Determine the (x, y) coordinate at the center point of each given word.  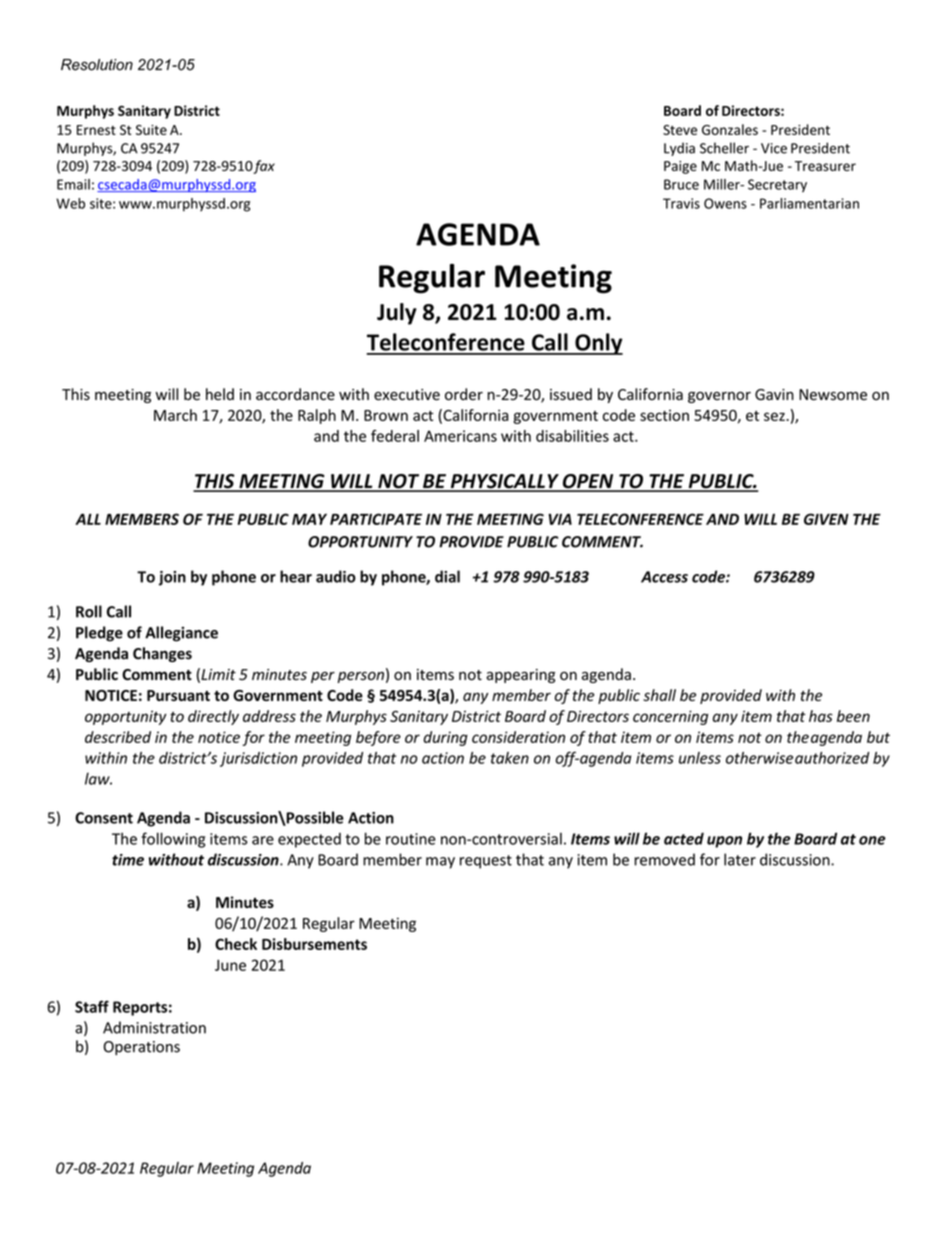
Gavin (774, 394)
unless (700, 758)
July (397, 314)
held (220, 394)
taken (510, 758)
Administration (154, 1027)
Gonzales (730, 129)
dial (447, 576)
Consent (104, 818)
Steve (680, 130)
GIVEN (826, 519)
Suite (151, 130)
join (172, 578)
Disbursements (314, 944)
